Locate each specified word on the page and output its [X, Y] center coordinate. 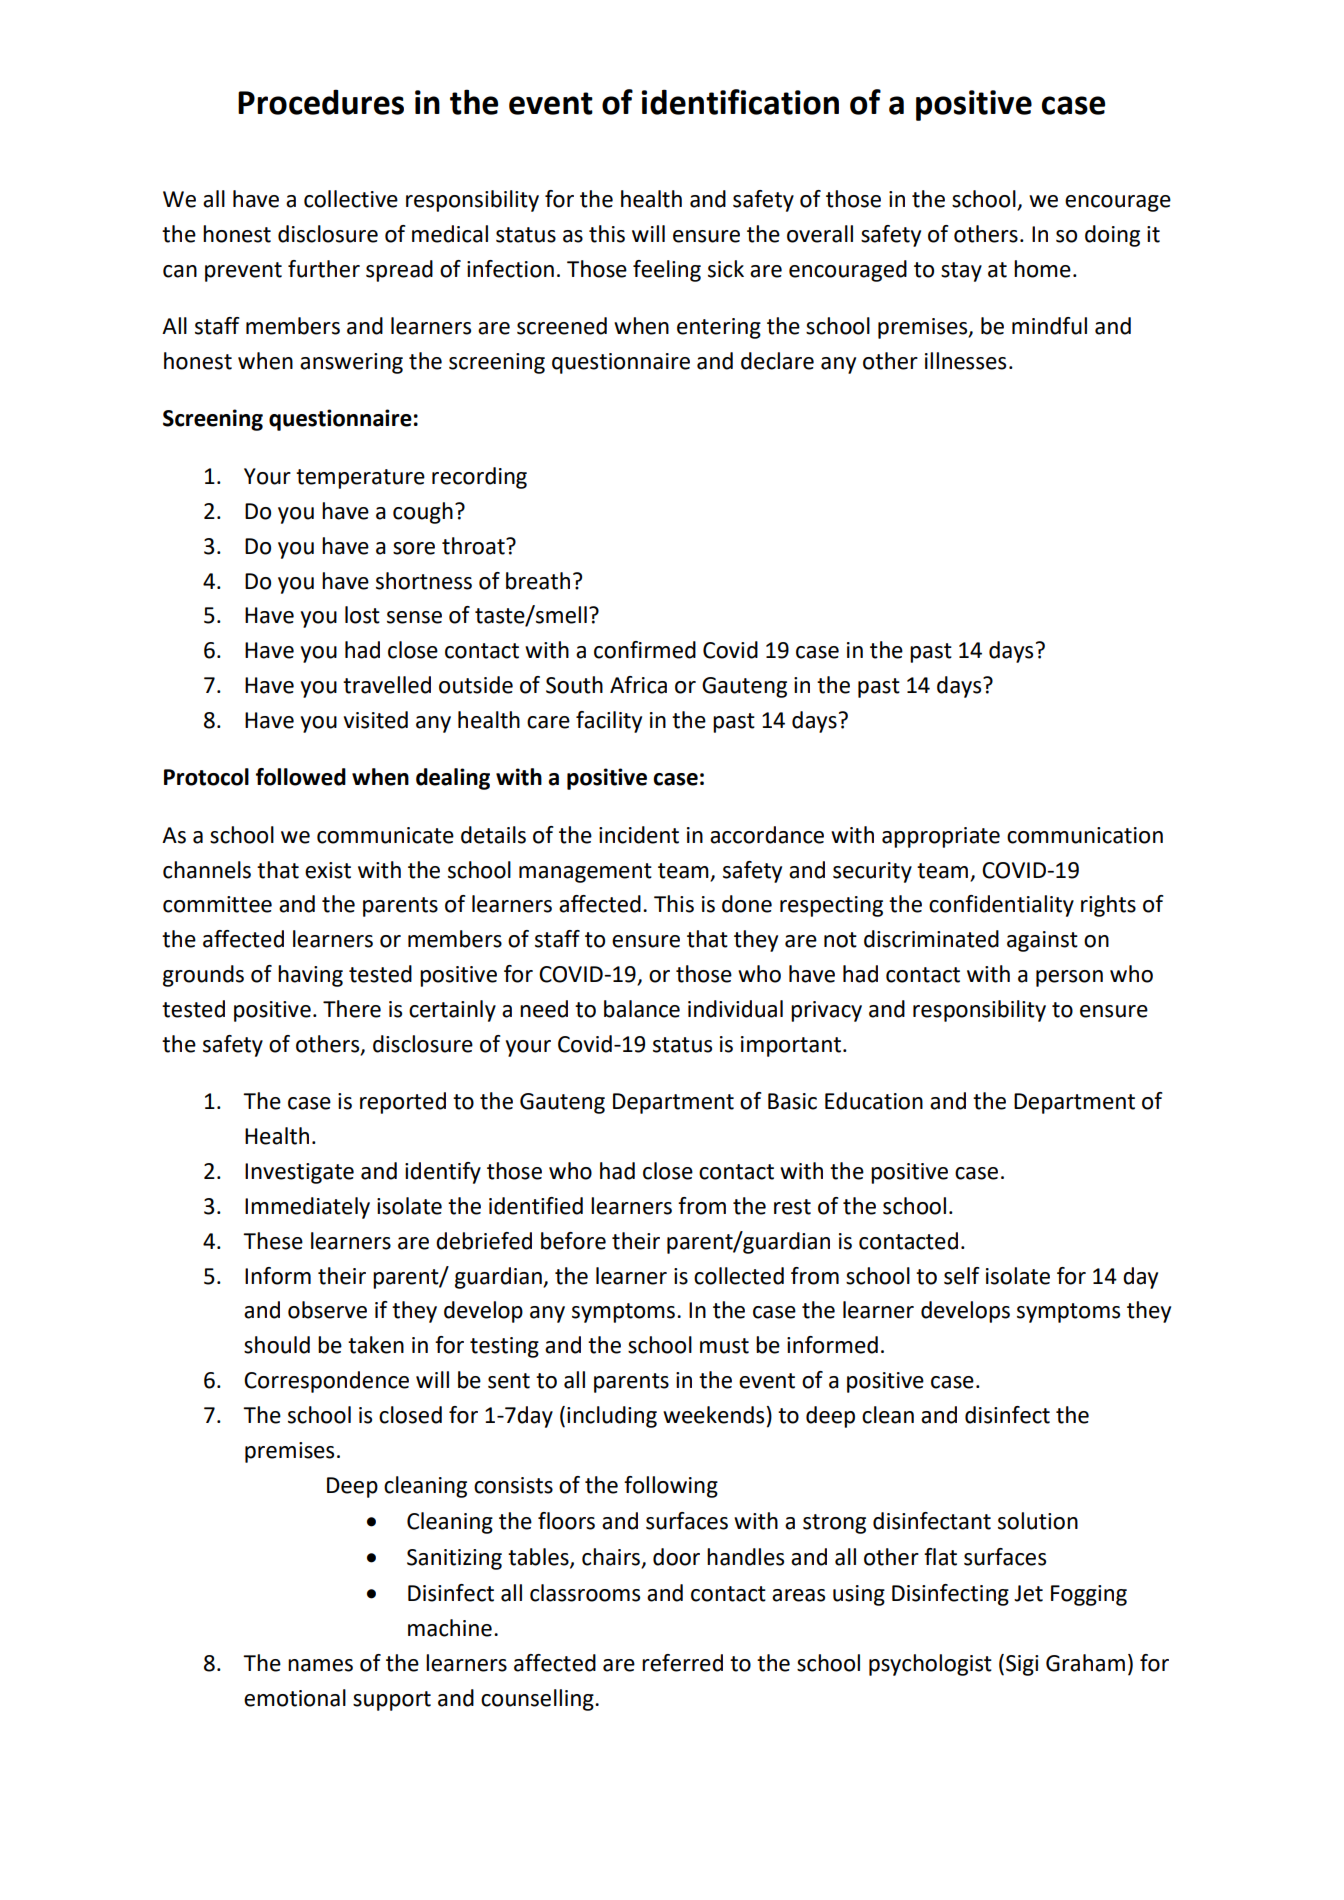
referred [682, 1663]
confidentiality [1001, 906]
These [273, 1241]
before [573, 1241]
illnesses [965, 361]
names [320, 1665]
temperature [360, 479]
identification [740, 102]
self [962, 1276]
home [1042, 269]
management [585, 873]
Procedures [321, 102]
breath [538, 581]
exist [328, 870]
